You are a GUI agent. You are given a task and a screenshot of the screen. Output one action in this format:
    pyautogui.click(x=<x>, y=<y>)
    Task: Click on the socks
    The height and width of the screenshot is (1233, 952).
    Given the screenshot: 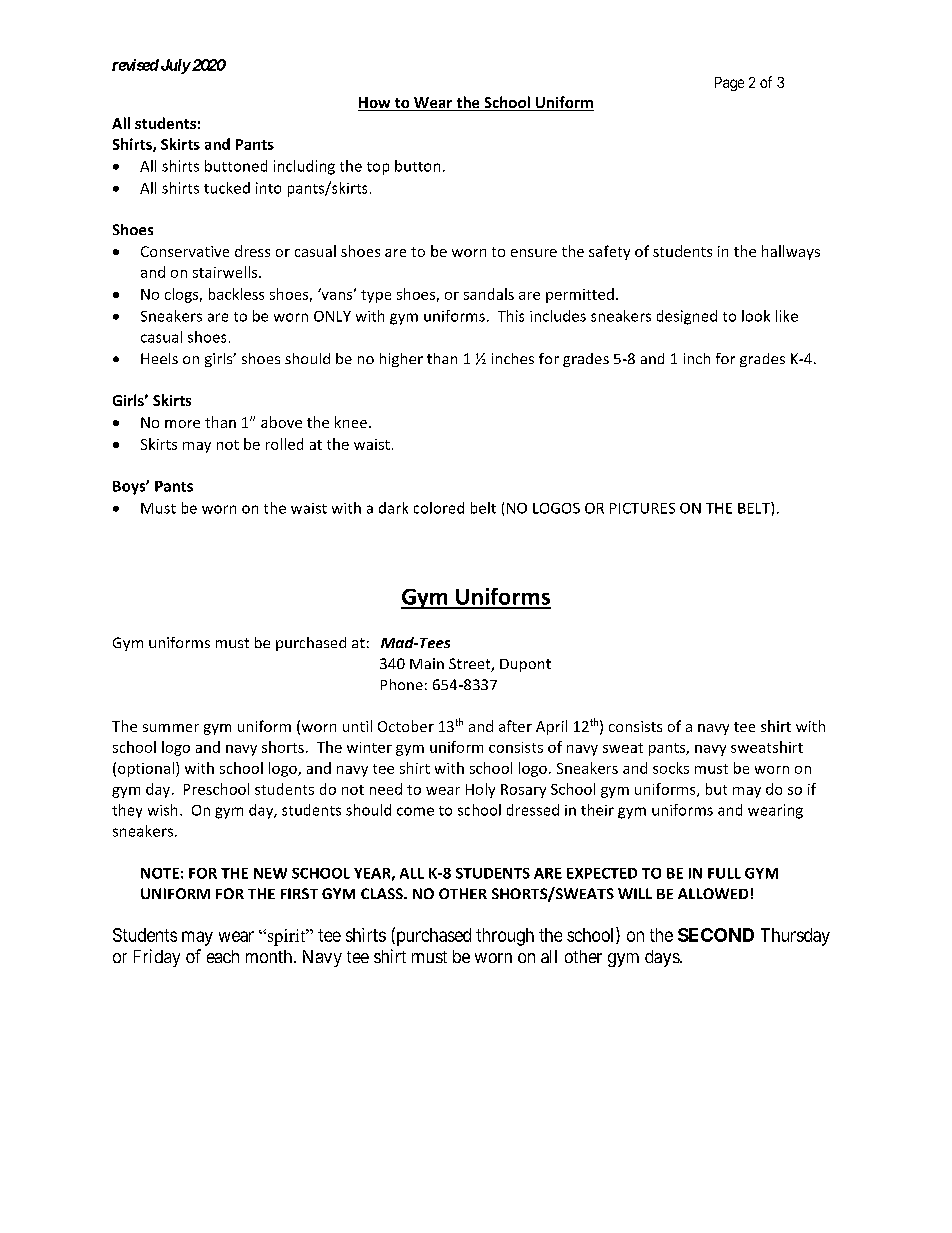 What is the action you would take?
    pyautogui.click(x=671, y=768)
